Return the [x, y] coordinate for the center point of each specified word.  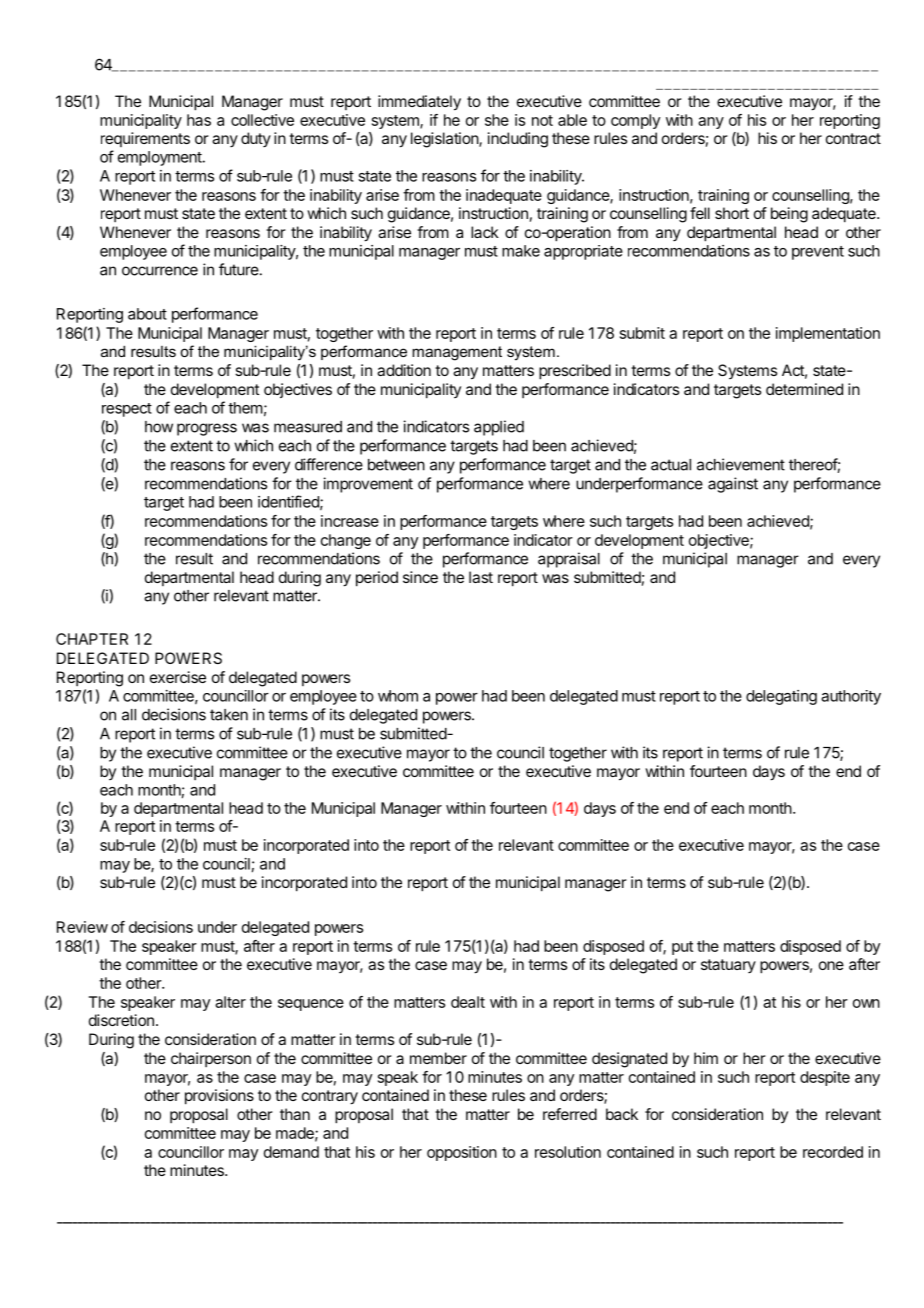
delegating [781, 697]
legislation [445, 140]
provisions [219, 1097]
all [129, 715]
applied [499, 428]
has [199, 120]
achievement [741, 464]
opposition [462, 1153]
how [159, 427]
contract [853, 138]
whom [398, 696]
